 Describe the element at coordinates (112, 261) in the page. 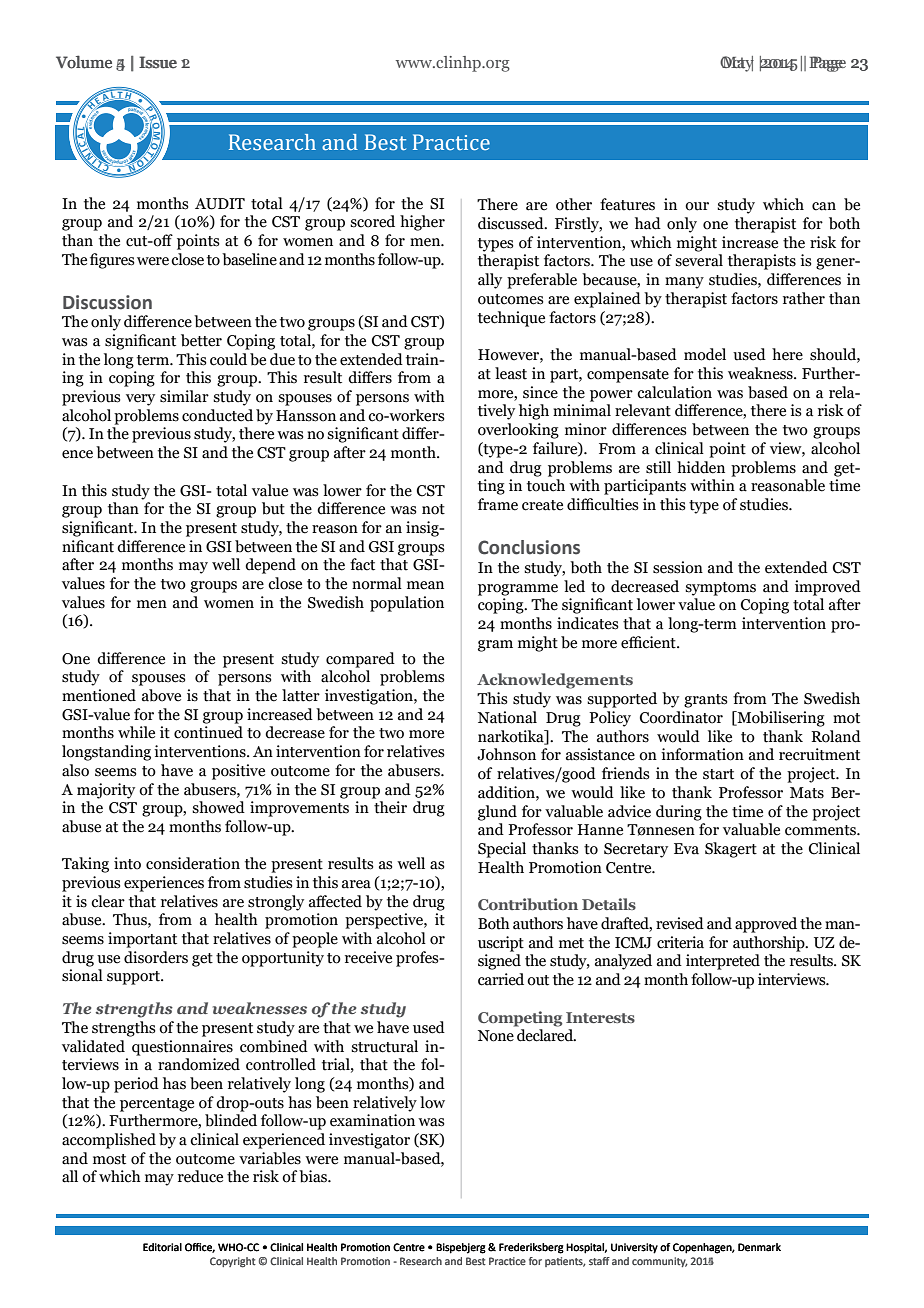

I see `figures` at that location.
